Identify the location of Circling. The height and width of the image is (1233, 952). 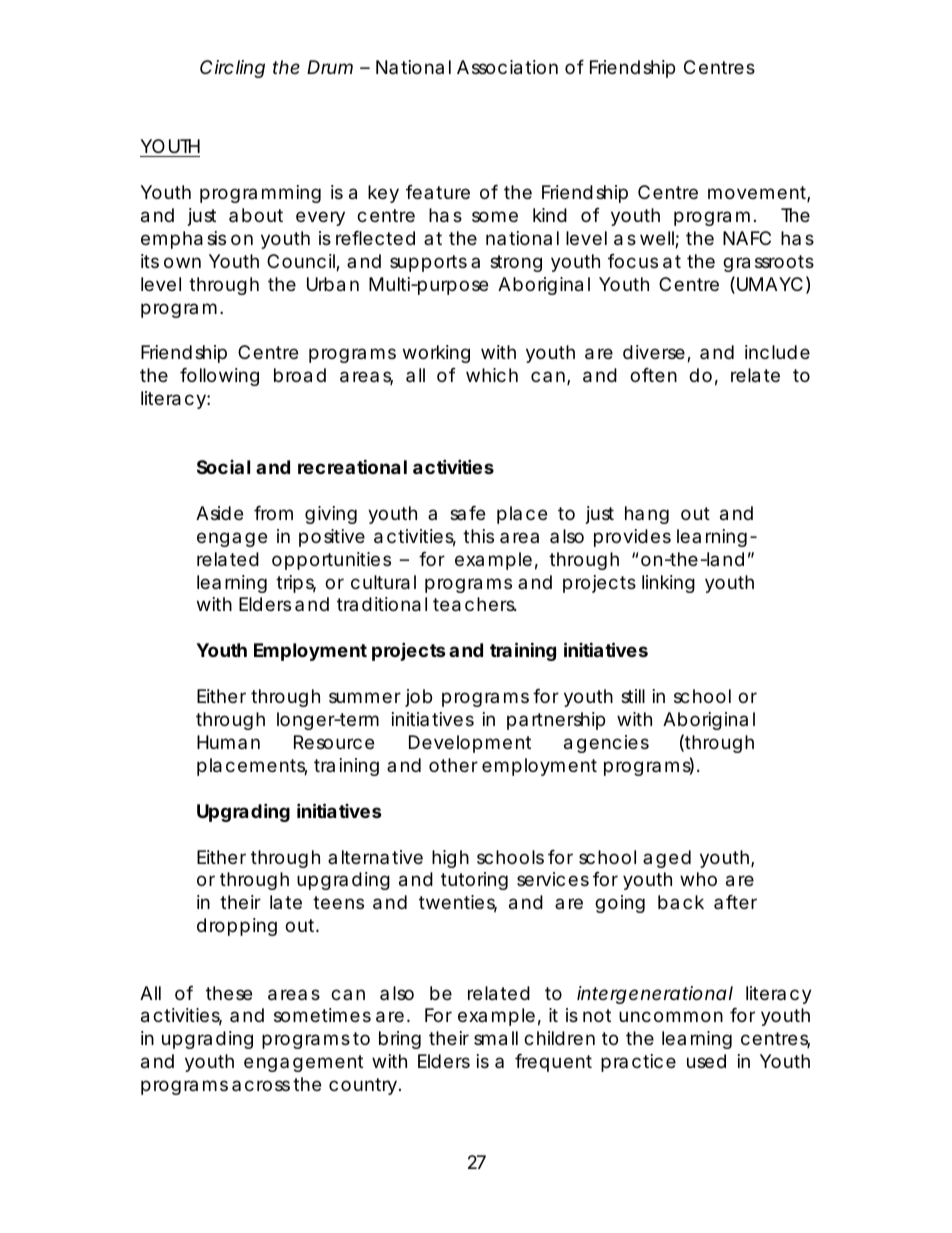
(232, 69).
